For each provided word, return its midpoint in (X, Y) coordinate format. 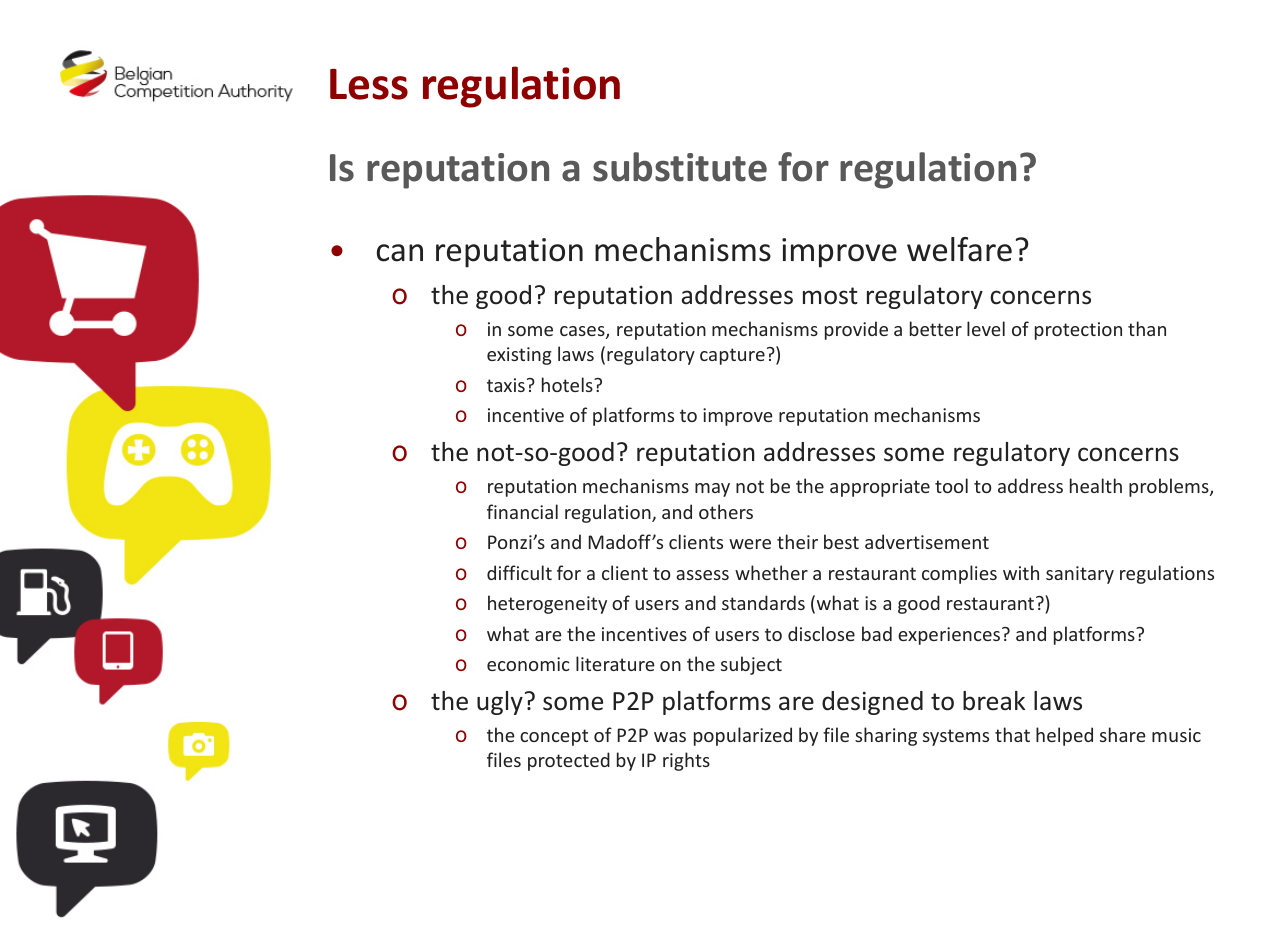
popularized (743, 736)
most (830, 296)
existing (519, 356)
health (1096, 485)
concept (554, 737)
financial (522, 511)
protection (1078, 331)
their (797, 541)
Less (369, 84)
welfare (959, 249)
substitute (680, 167)
